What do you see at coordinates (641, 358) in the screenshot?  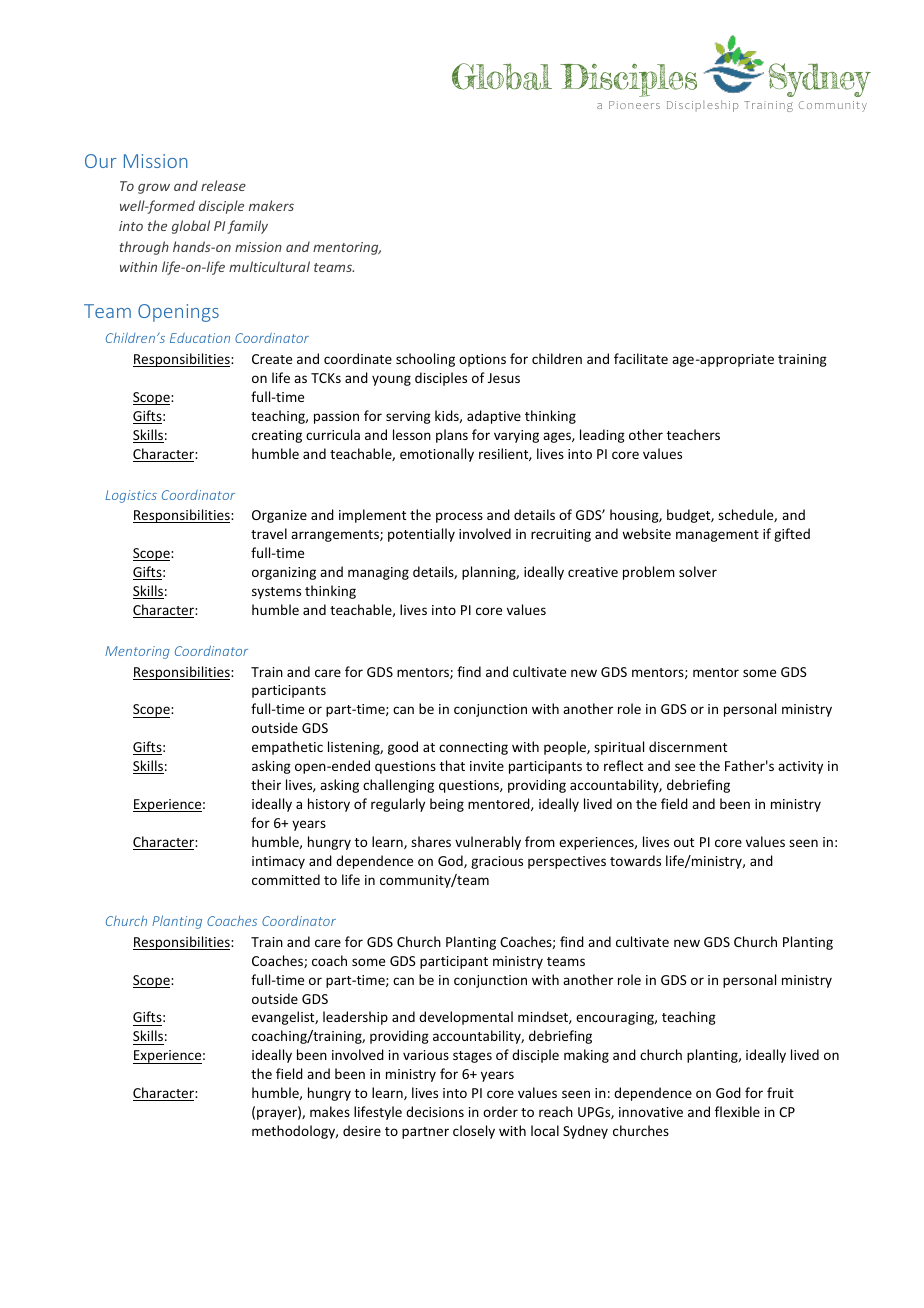 I see `facilitate` at bounding box center [641, 358].
